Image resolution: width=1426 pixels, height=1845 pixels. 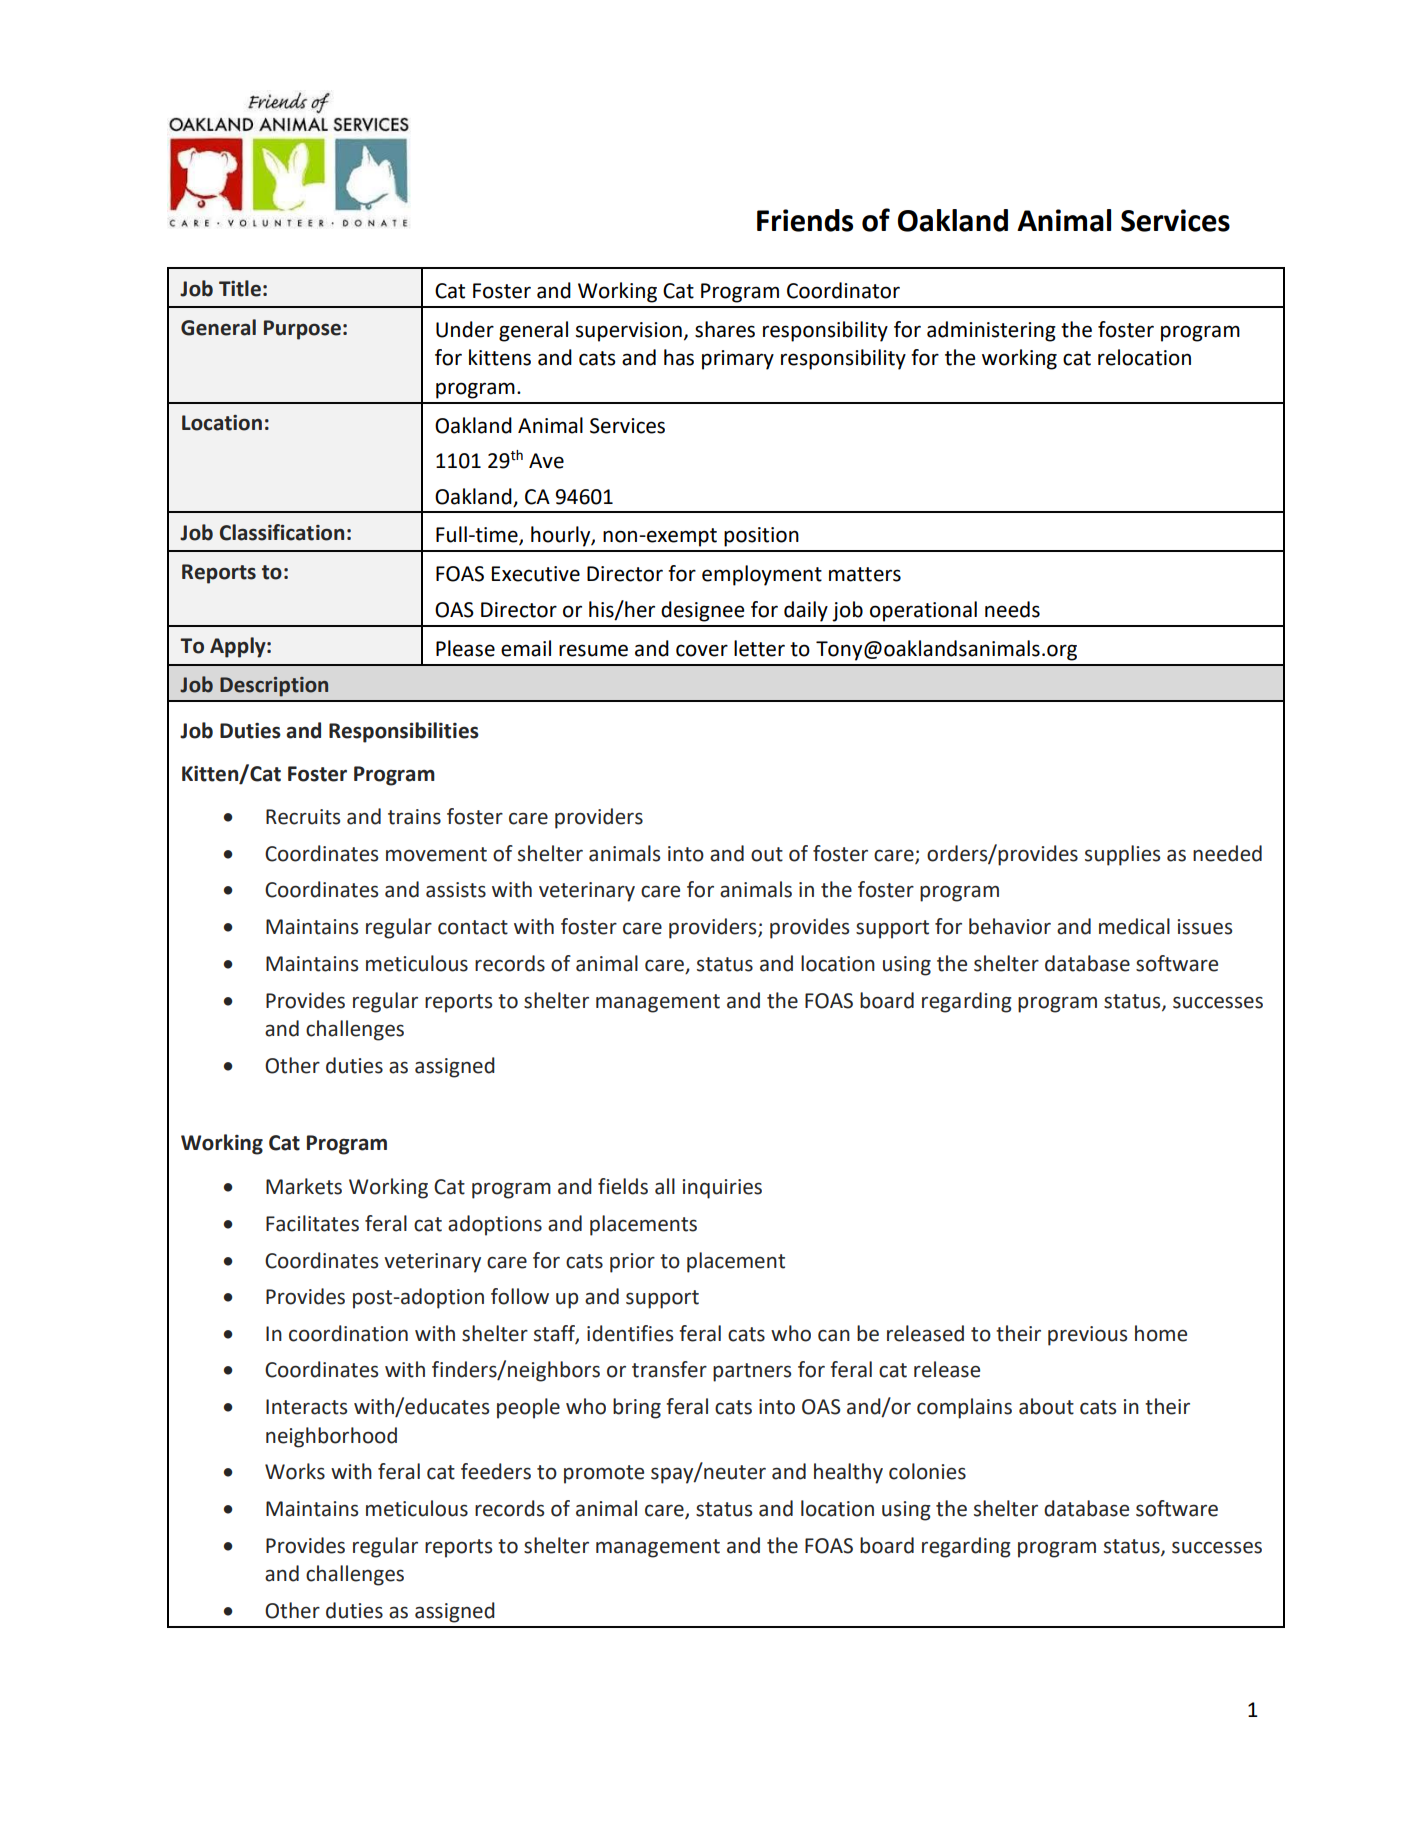 What do you see at coordinates (805, 220) in the screenshot?
I see `Friends` at bounding box center [805, 220].
